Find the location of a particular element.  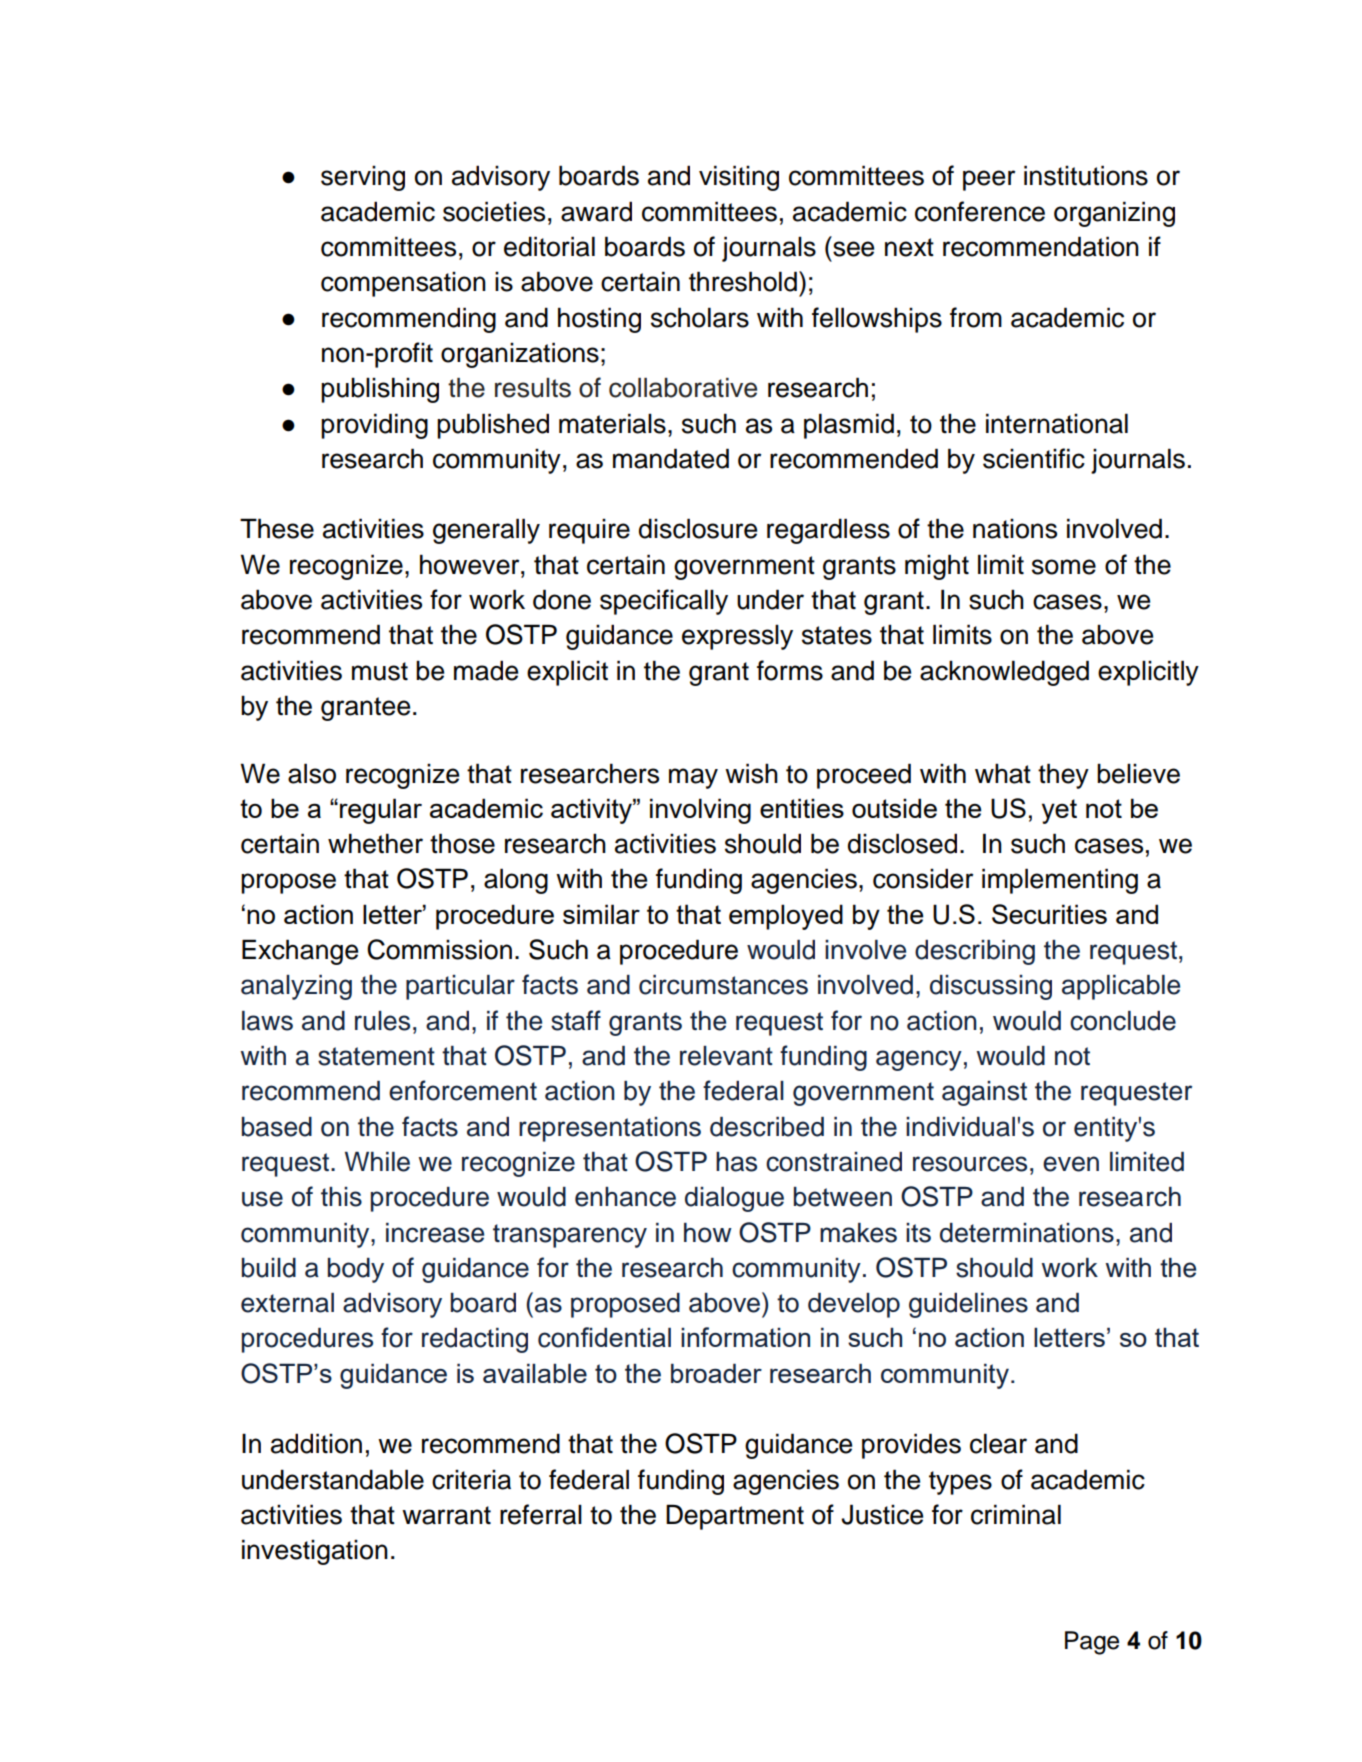

disclosure is located at coordinates (698, 528).
